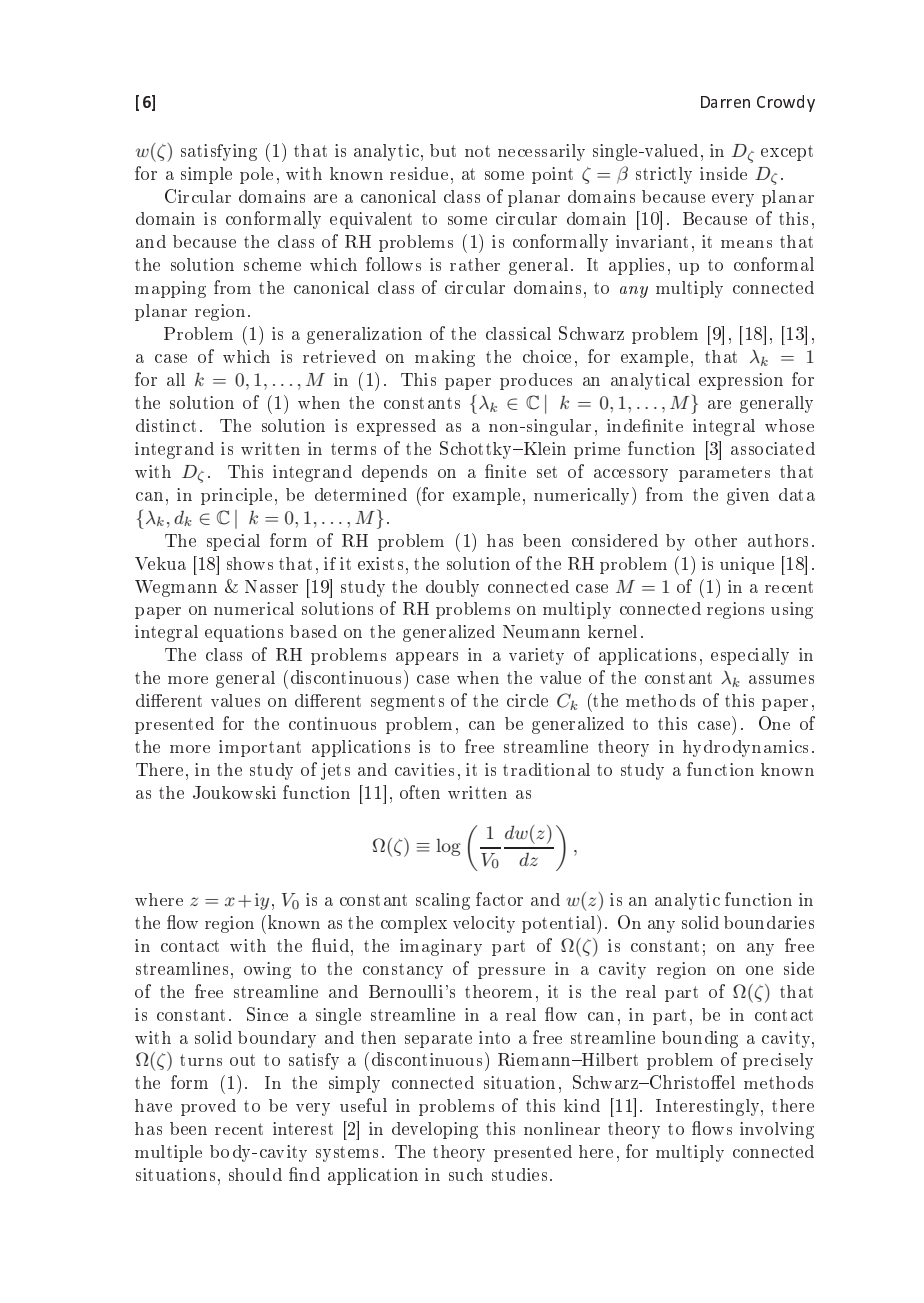 The height and width of the document is (1303, 924). What do you see at coordinates (255, 1174) in the document?
I see `should` at bounding box center [255, 1174].
